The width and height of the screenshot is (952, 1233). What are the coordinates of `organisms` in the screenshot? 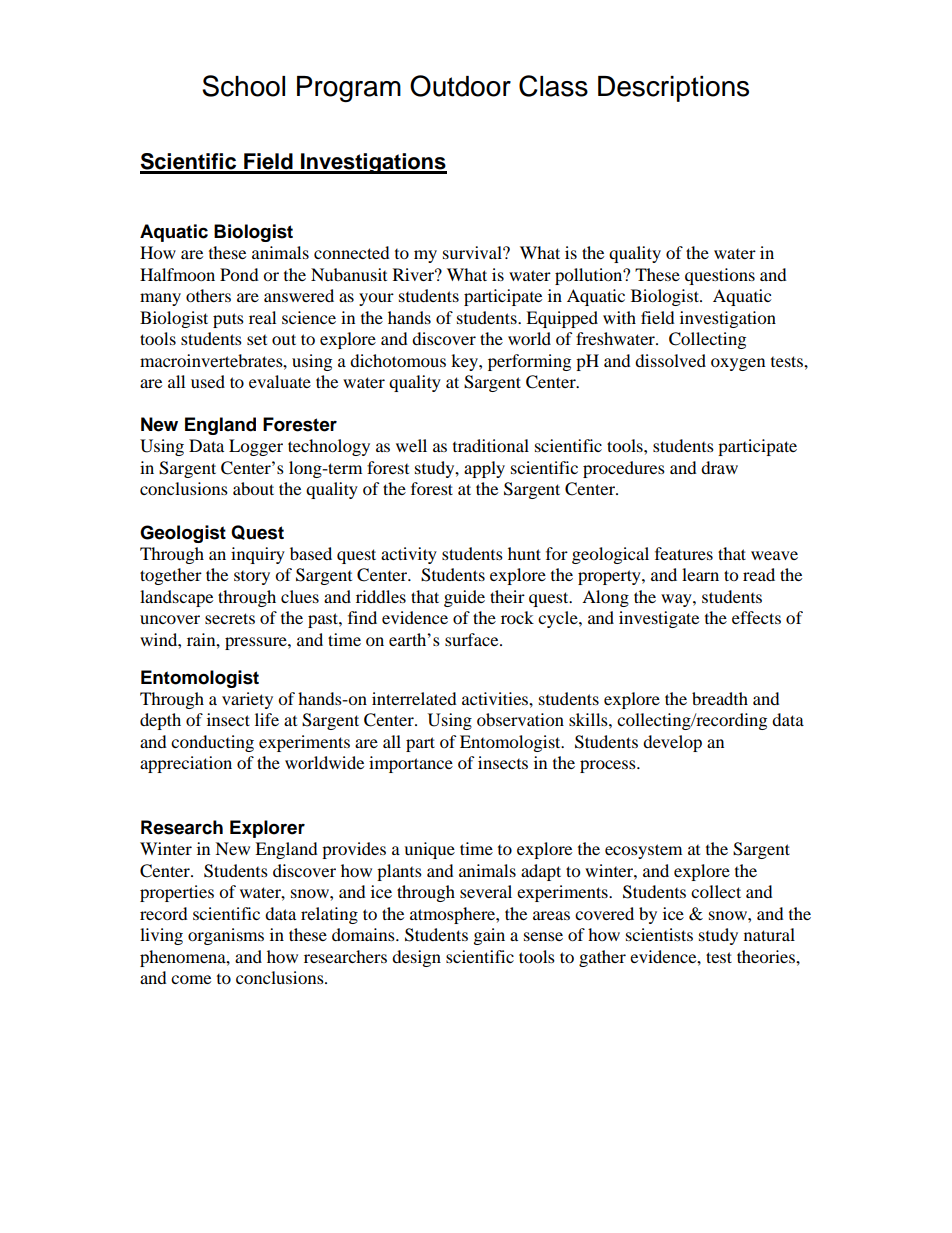 It's located at (226, 936).
